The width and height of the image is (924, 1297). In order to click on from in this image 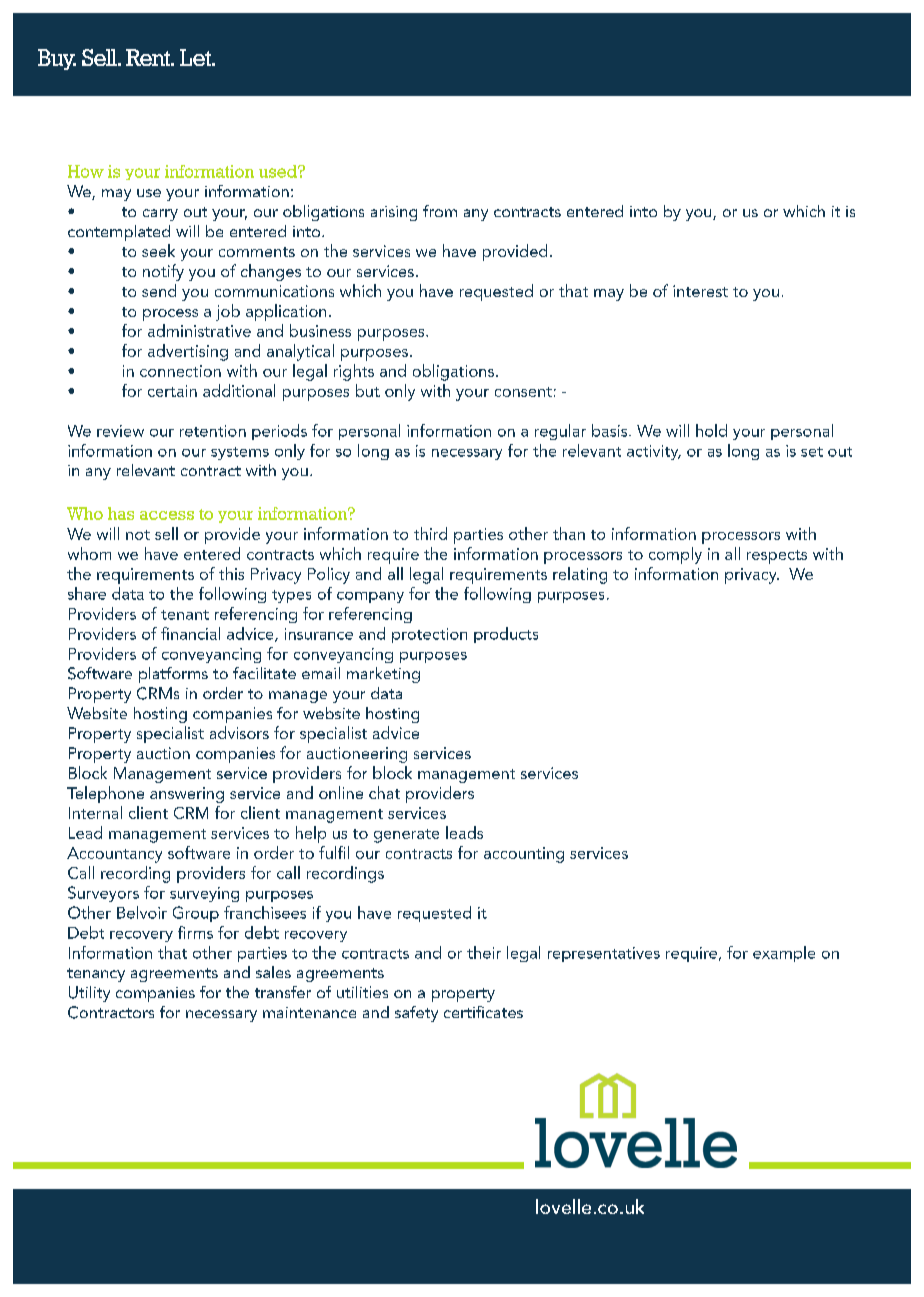, I will do `click(440, 211)`.
